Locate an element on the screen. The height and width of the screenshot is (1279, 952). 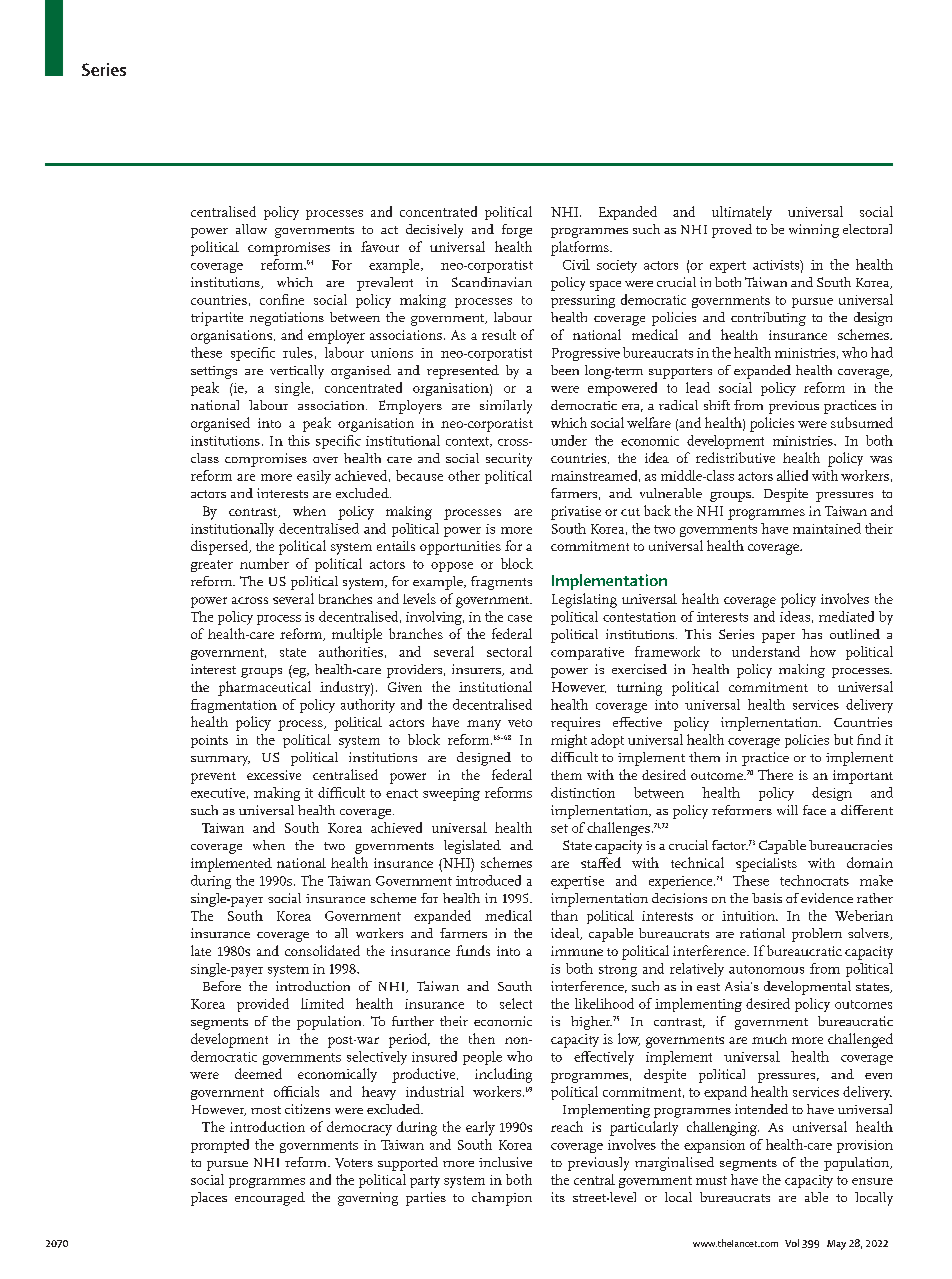
privatise is located at coordinates (576, 513).
